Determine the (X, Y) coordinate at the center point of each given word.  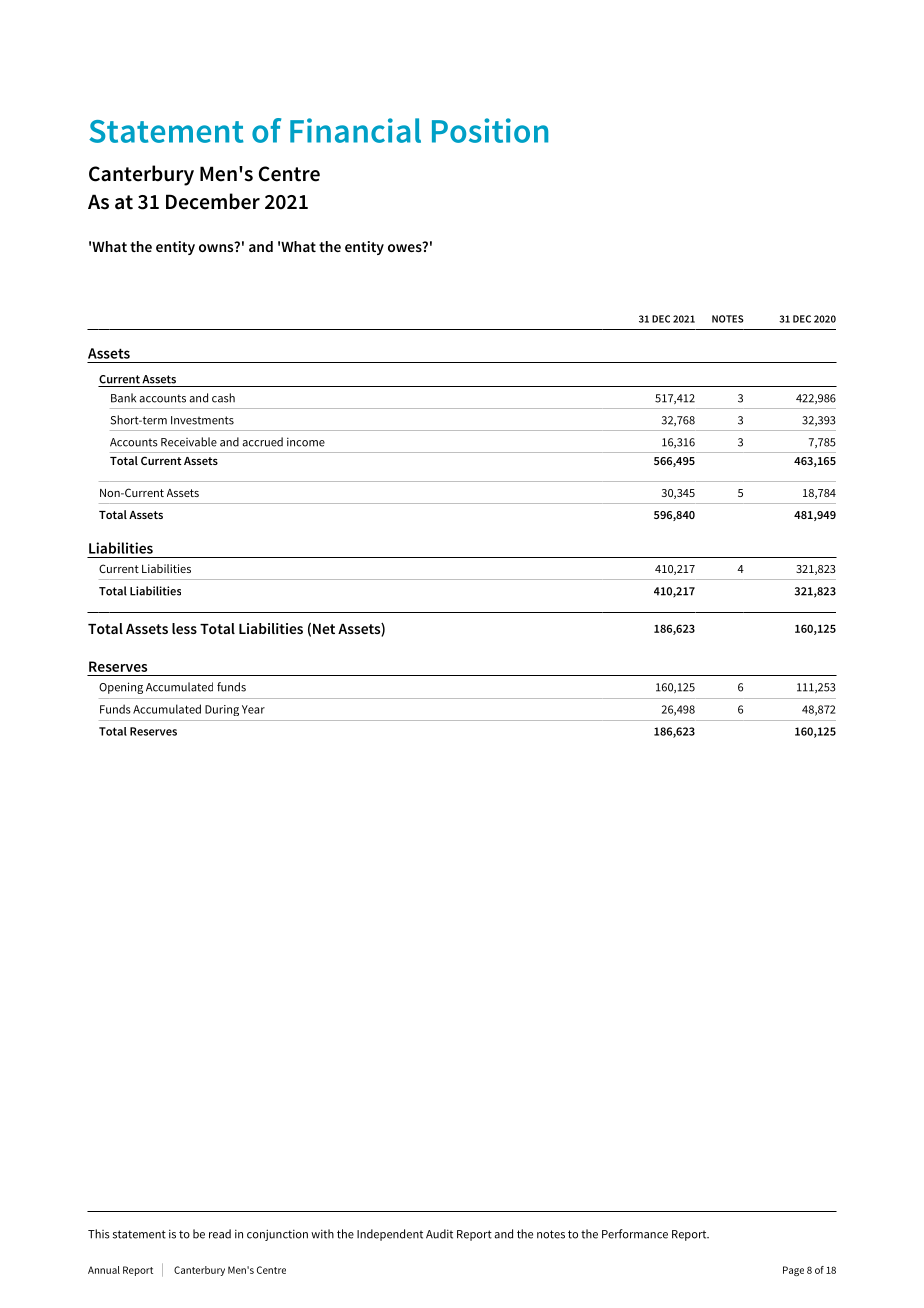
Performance (635, 1234)
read (220, 1234)
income (306, 442)
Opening (121, 688)
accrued (262, 442)
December (213, 201)
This (99, 1234)
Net (324, 629)
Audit (439, 1234)
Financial (355, 130)
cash (223, 398)
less (184, 628)
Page (793, 1271)
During (222, 710)
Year (253, 709)
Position (490, 130)
